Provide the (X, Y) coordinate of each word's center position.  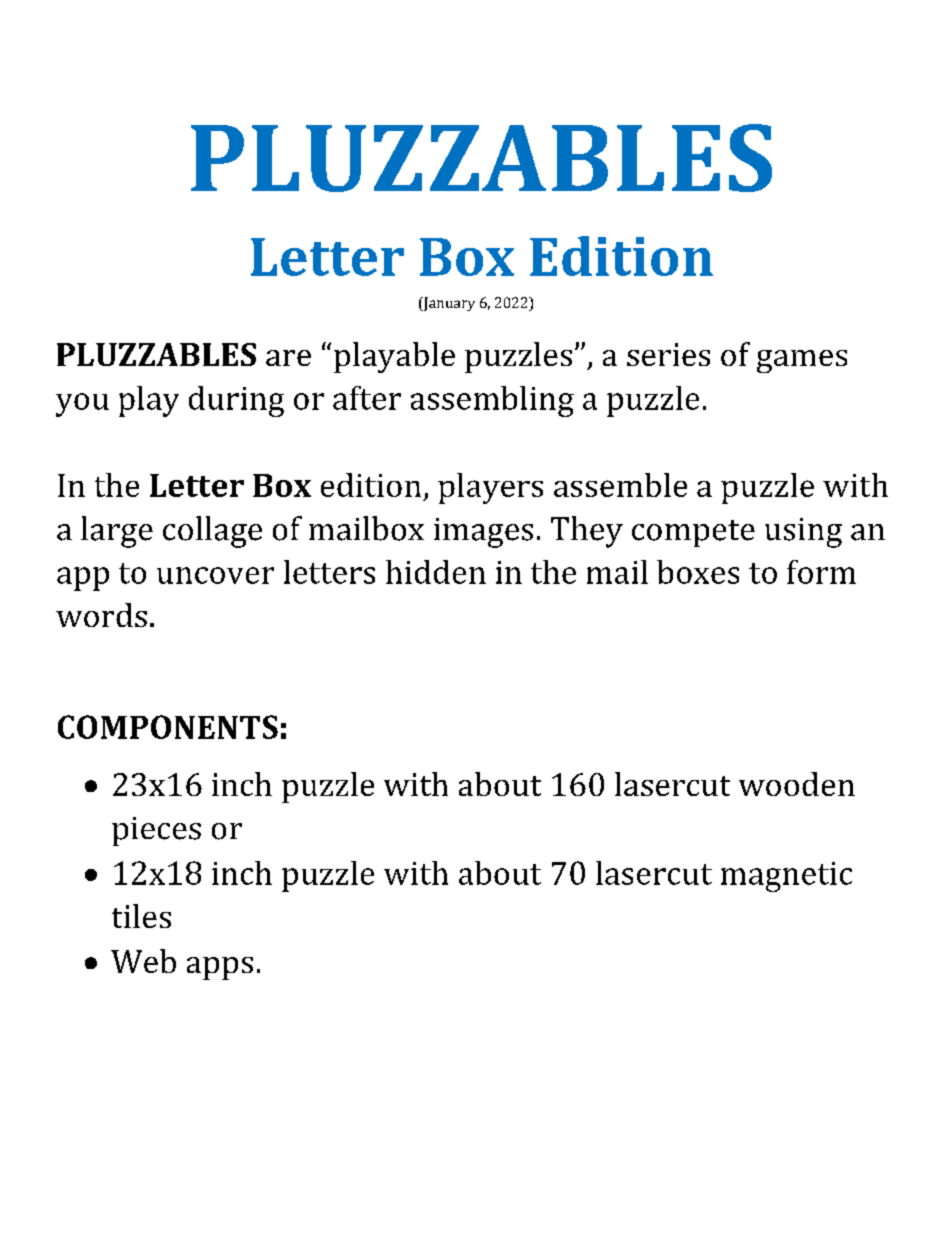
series (668, 354)
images (483, 533)
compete (693, 533)
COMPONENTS (168, 727)
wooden (797, 784)
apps (220, 968)
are (288, 358)
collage (212, 532)
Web (143, 961)
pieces (156, 831)
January (448, 304)
